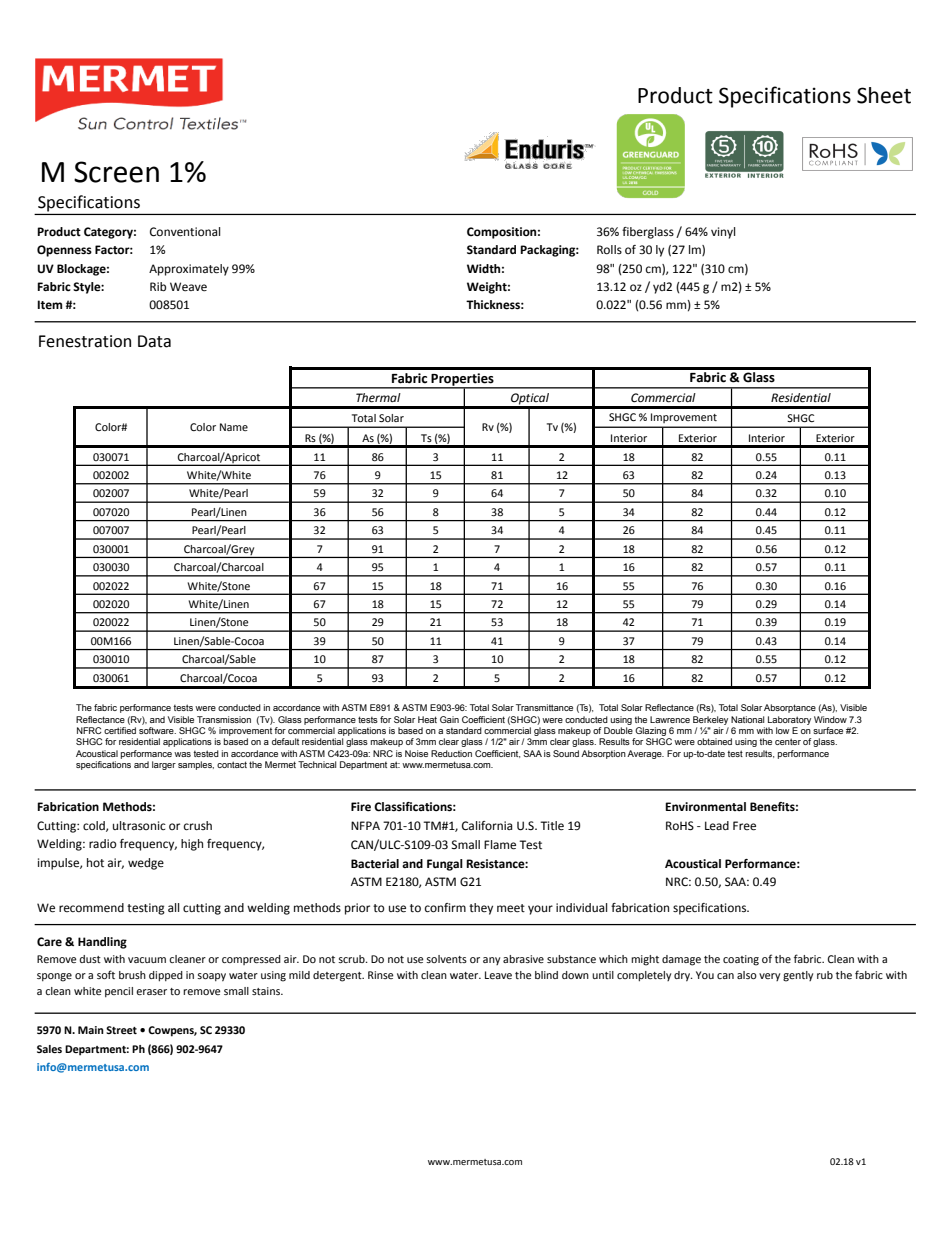 The image size is (952, 1233). Describe the element at coordinates (116, 172) in the image. I see `Screen` at that location.
